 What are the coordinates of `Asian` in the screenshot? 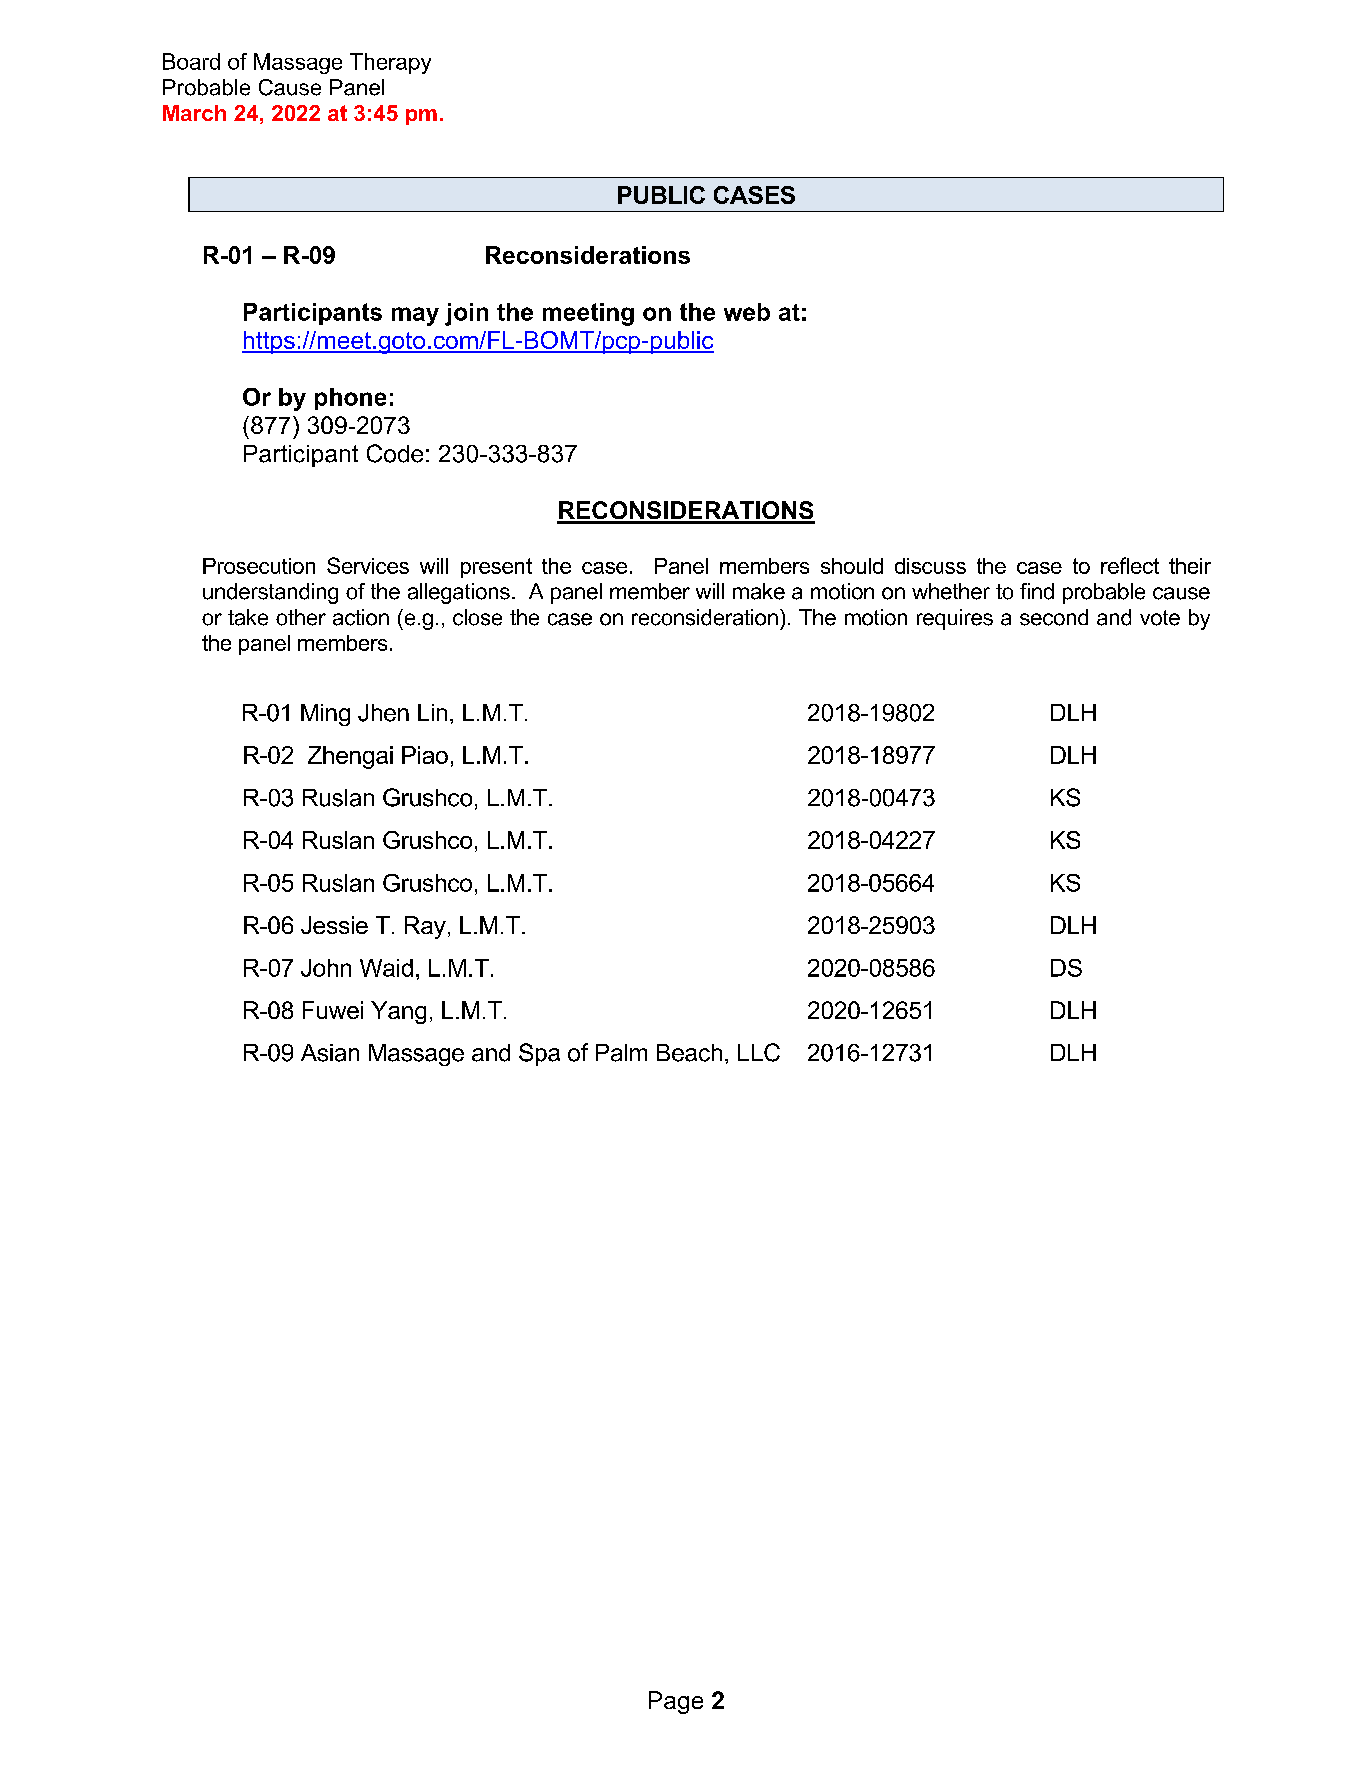 It's located at (330, 1053).
